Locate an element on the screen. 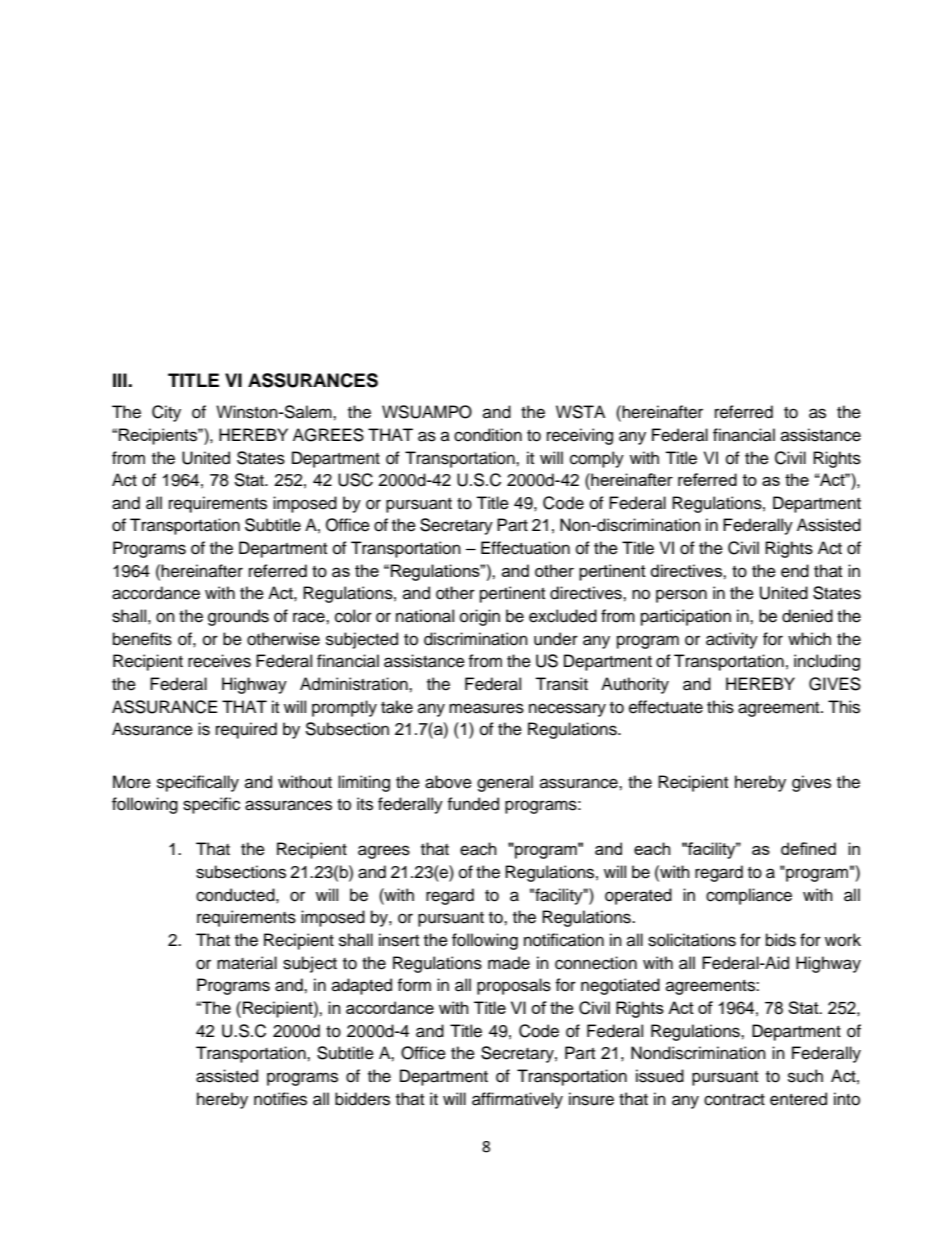  effectuate is located at coordinates (666, 707).
